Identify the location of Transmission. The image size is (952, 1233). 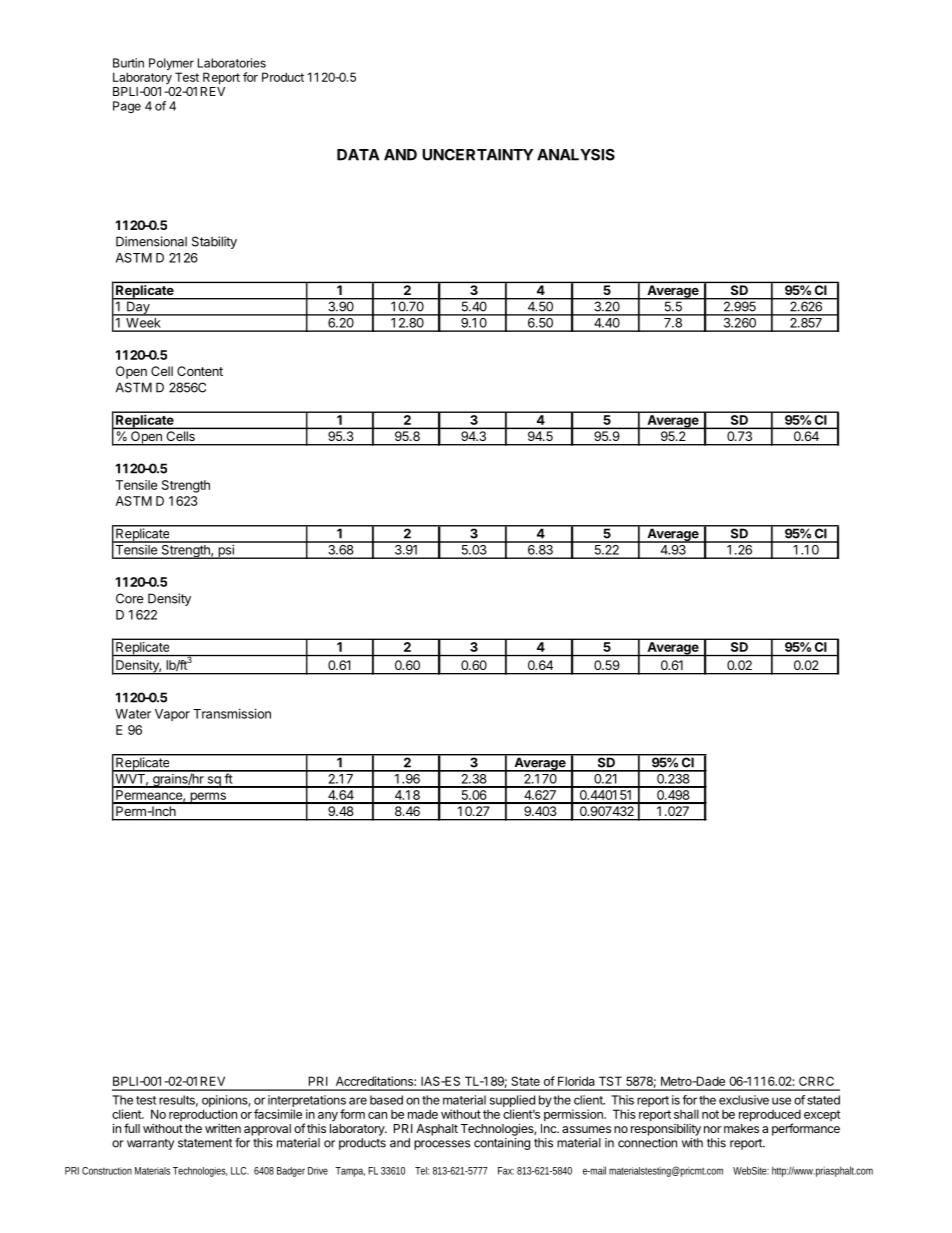
(232, 713).
